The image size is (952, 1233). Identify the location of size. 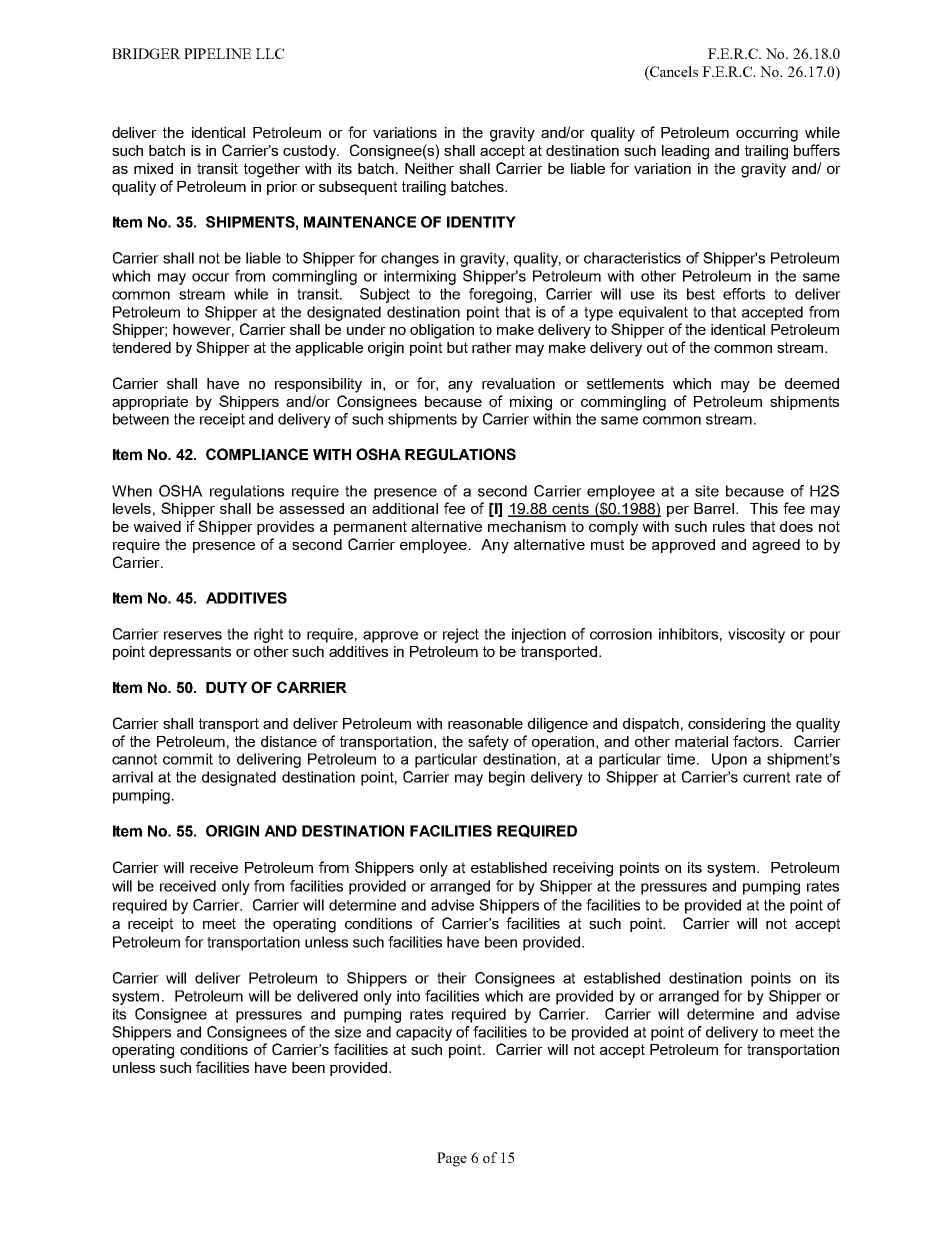
(348, 1032).
